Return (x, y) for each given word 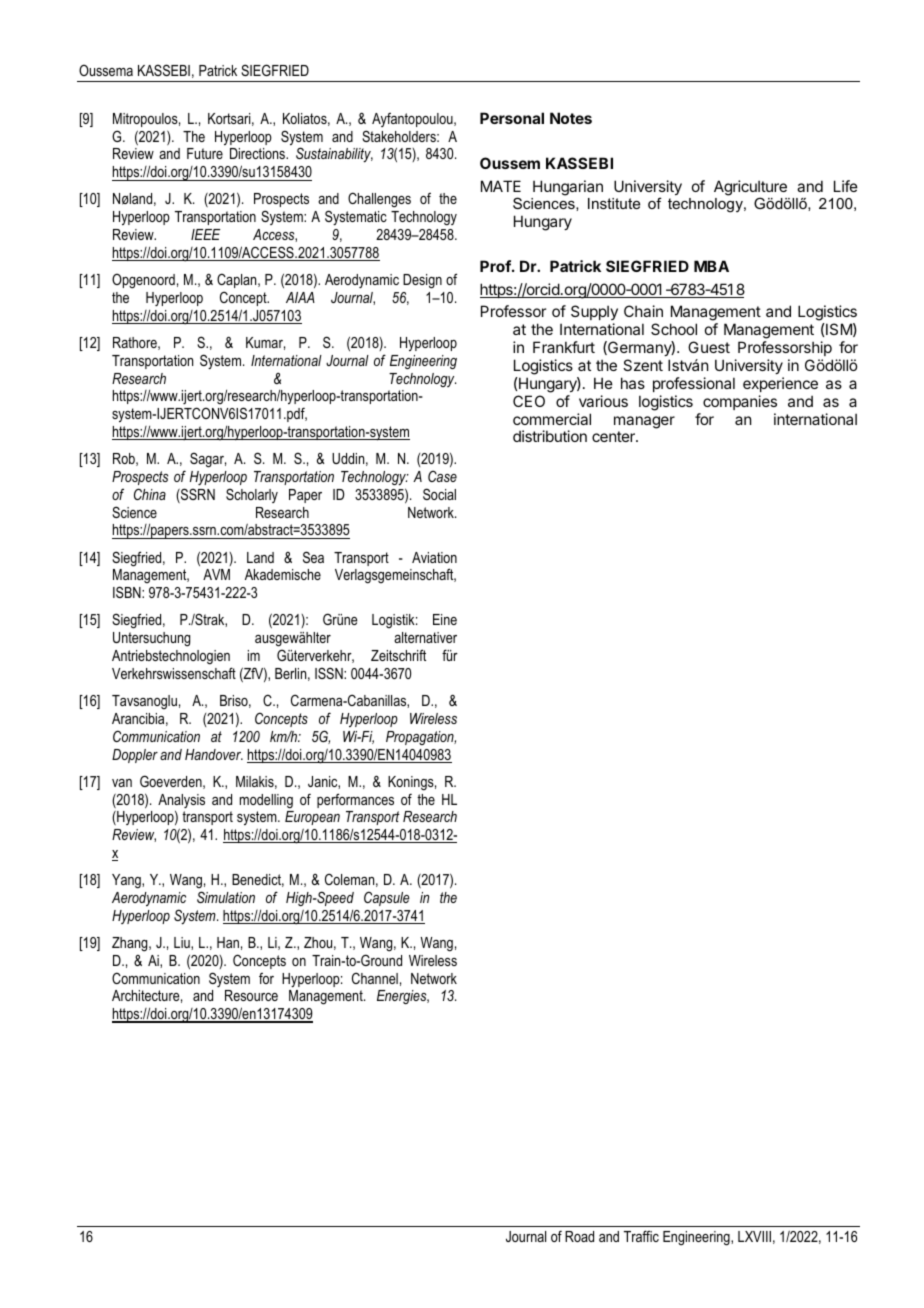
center (614, 436)
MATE (501, 186)
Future (205, 153)
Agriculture (750, 189)
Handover (214, 754)
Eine (445, 619)
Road (579, 1236)
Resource (251, 995)
